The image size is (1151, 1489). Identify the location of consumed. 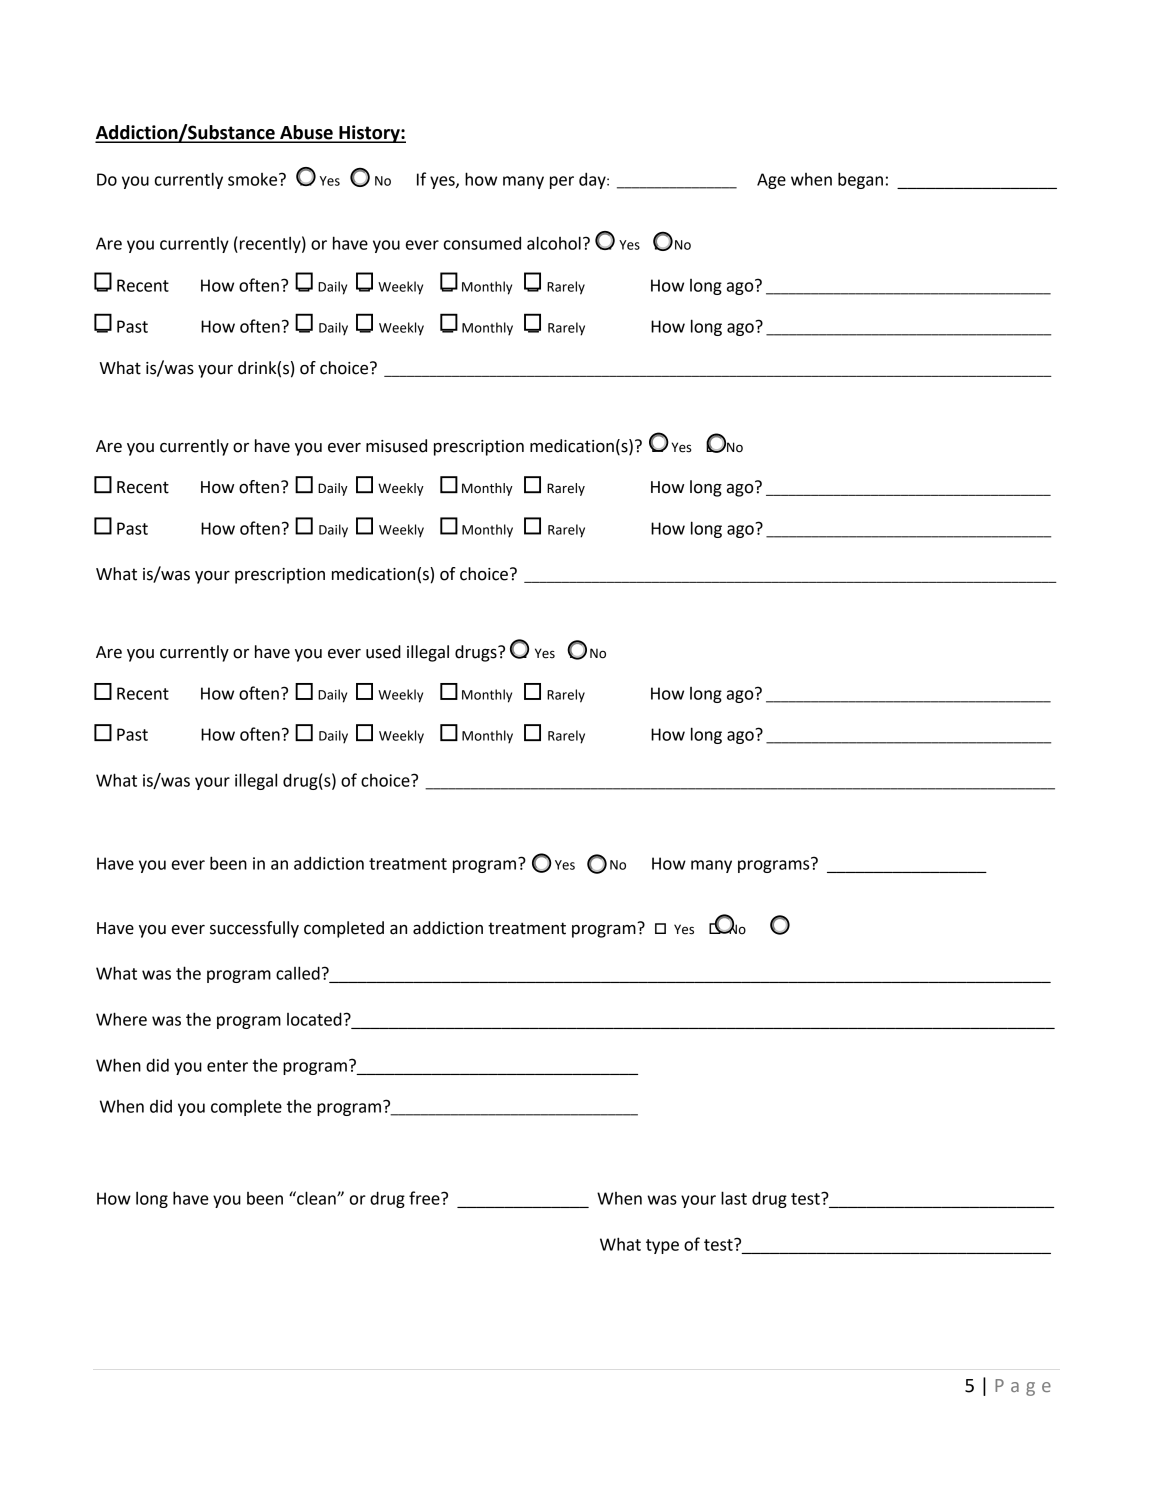
(482, 243).
